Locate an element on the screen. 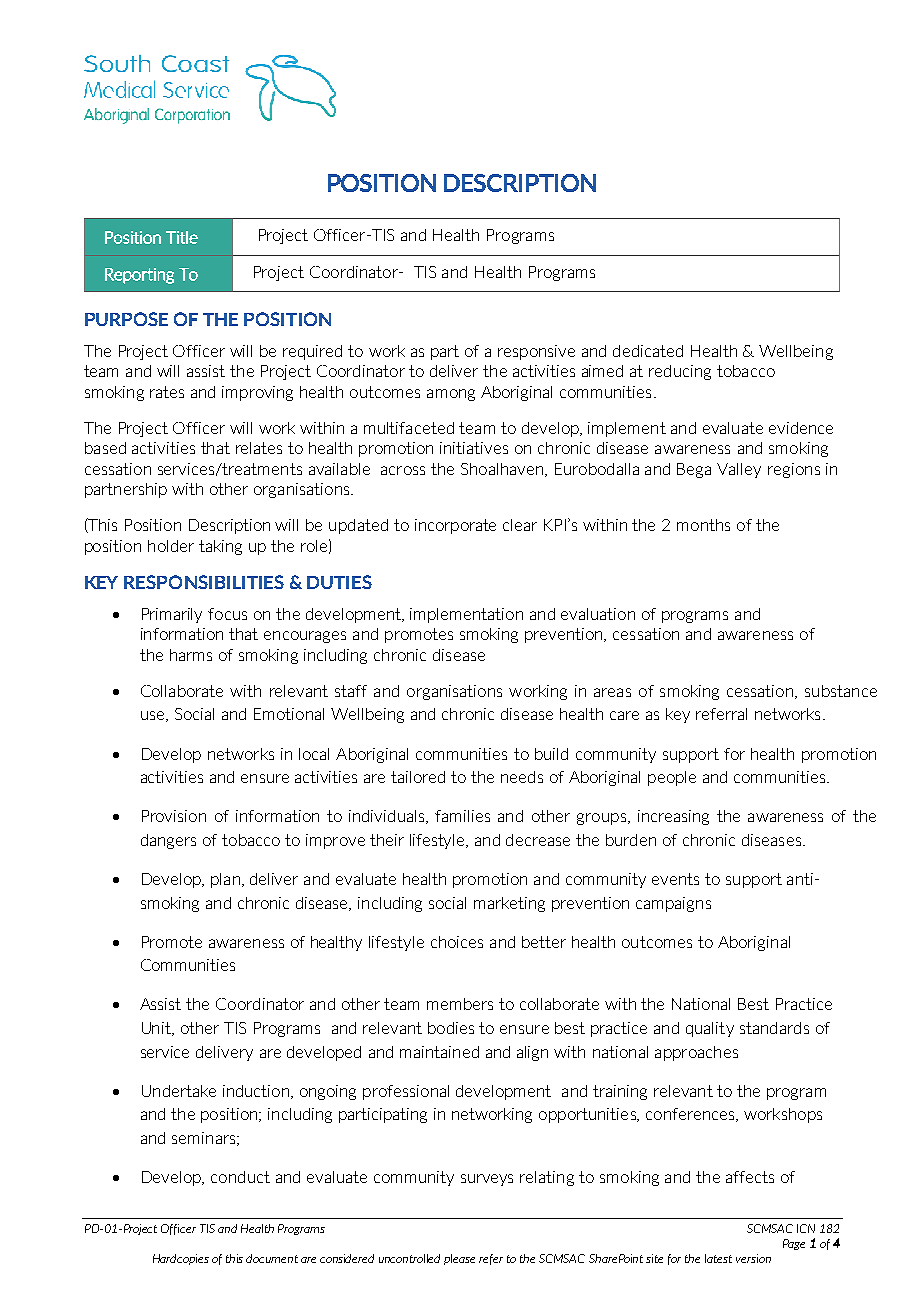 The height and width of the screenshot is (1308, 924). dedicated is located at coordinates (648, 351).
